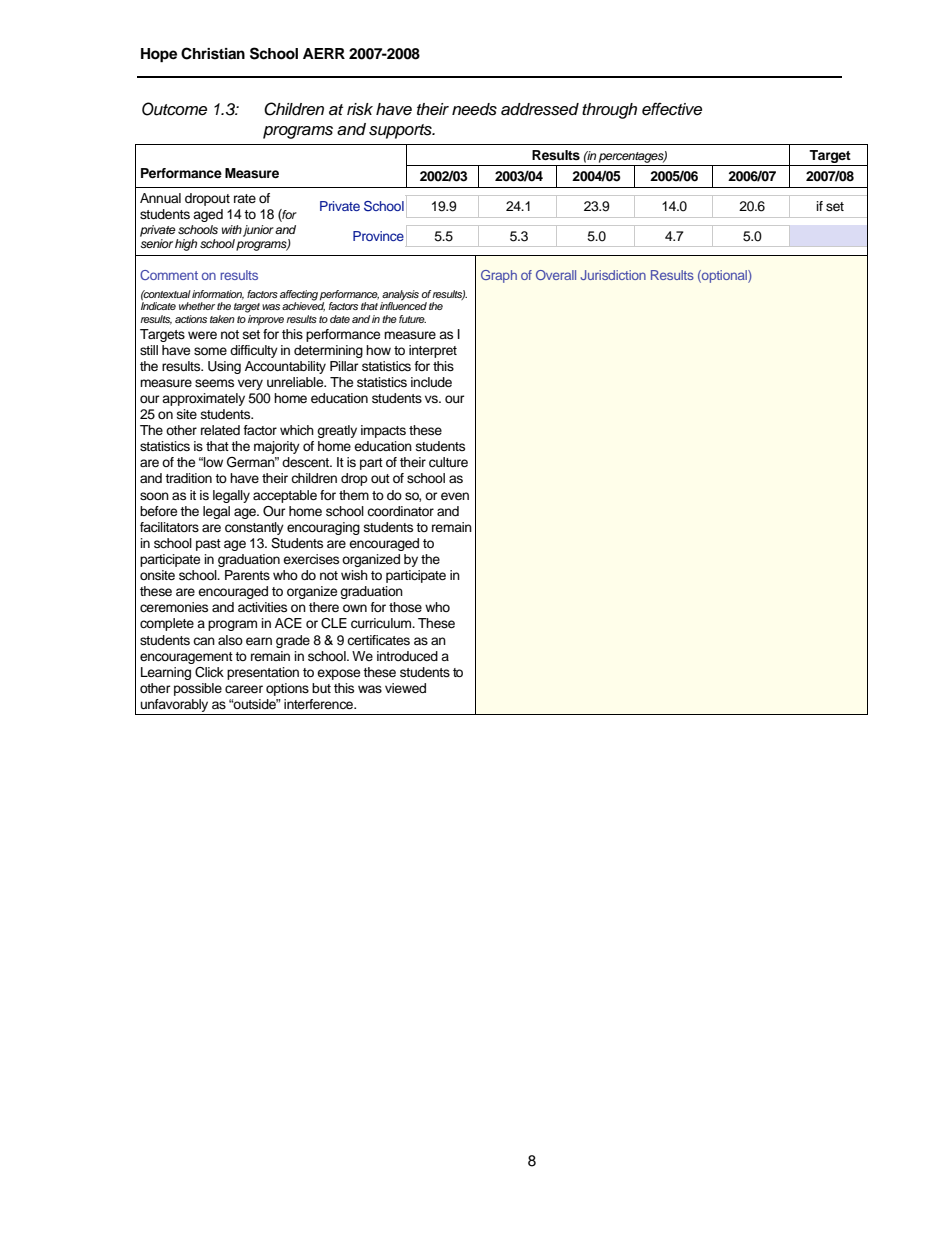  Describe the element at coordinates (214, 383) in the page. I see `seems` at that location.
